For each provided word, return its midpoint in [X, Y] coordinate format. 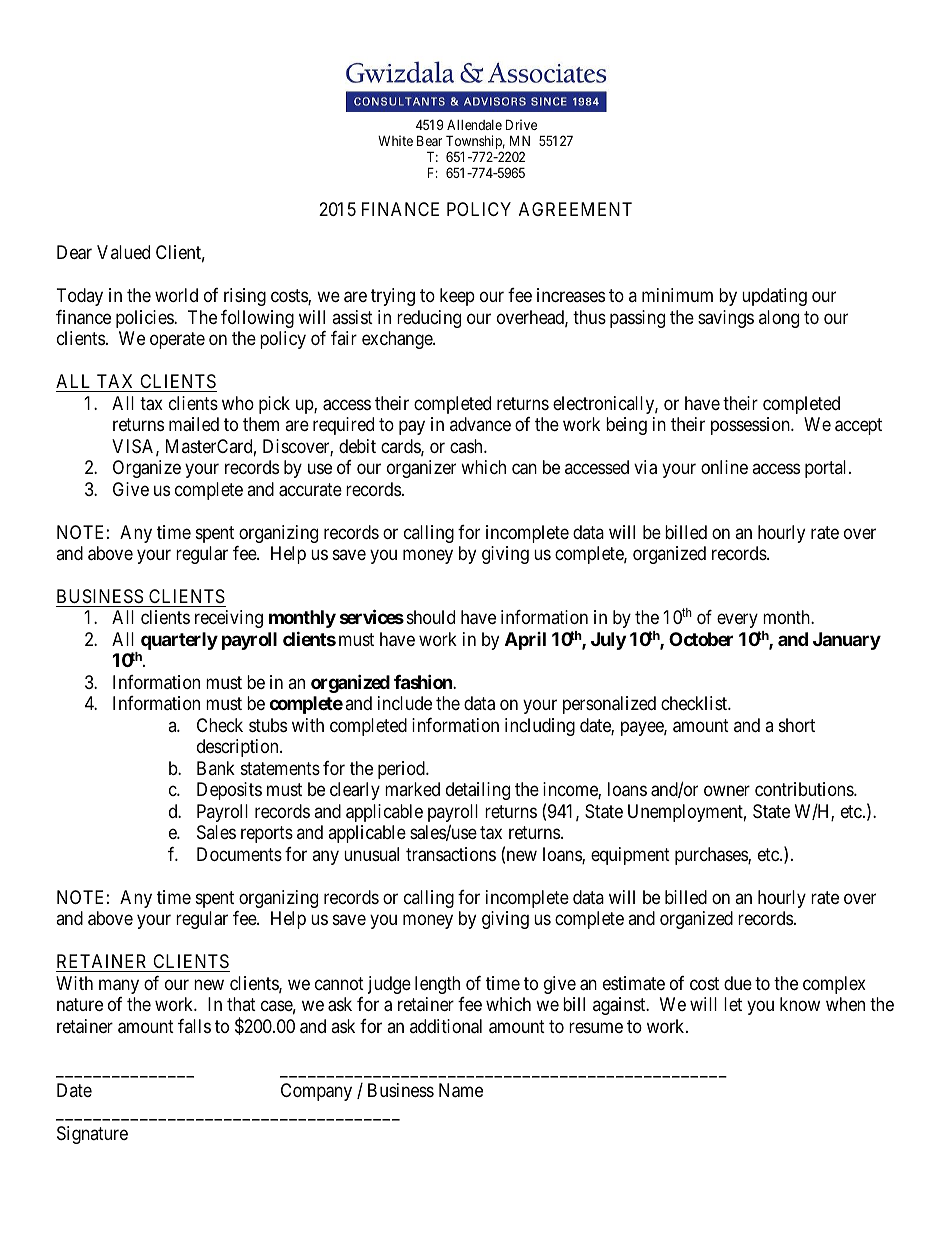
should [431, 617]
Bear [429, 140]
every [738, 623]
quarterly [179, 641]
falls [194, 1026]
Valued [123, 252]
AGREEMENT [575, 209]
